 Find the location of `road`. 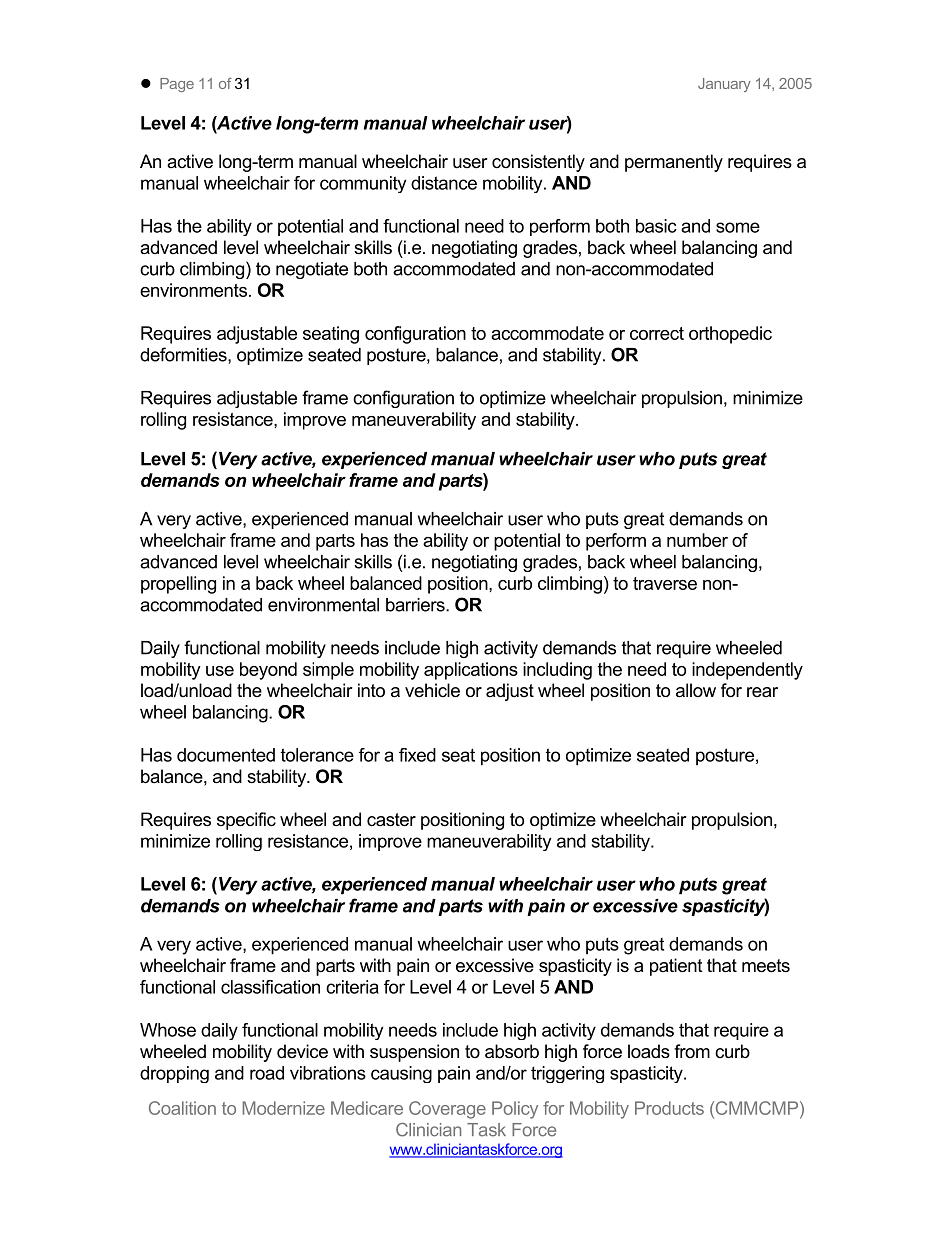

road is located at coordinates (267, 1073).
